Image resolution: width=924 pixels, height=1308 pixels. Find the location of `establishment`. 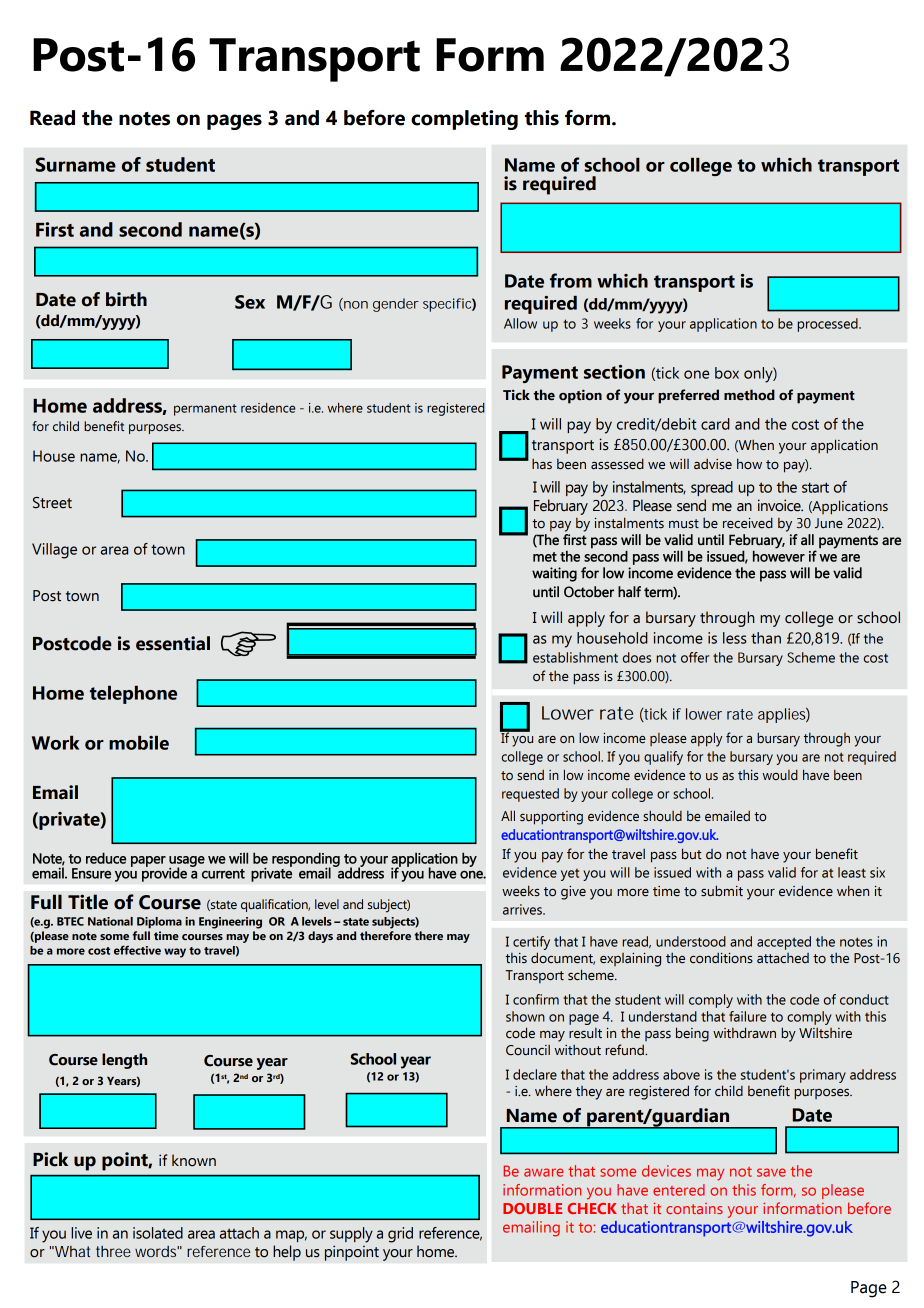

establishment is located at coordinates (575, 657).
